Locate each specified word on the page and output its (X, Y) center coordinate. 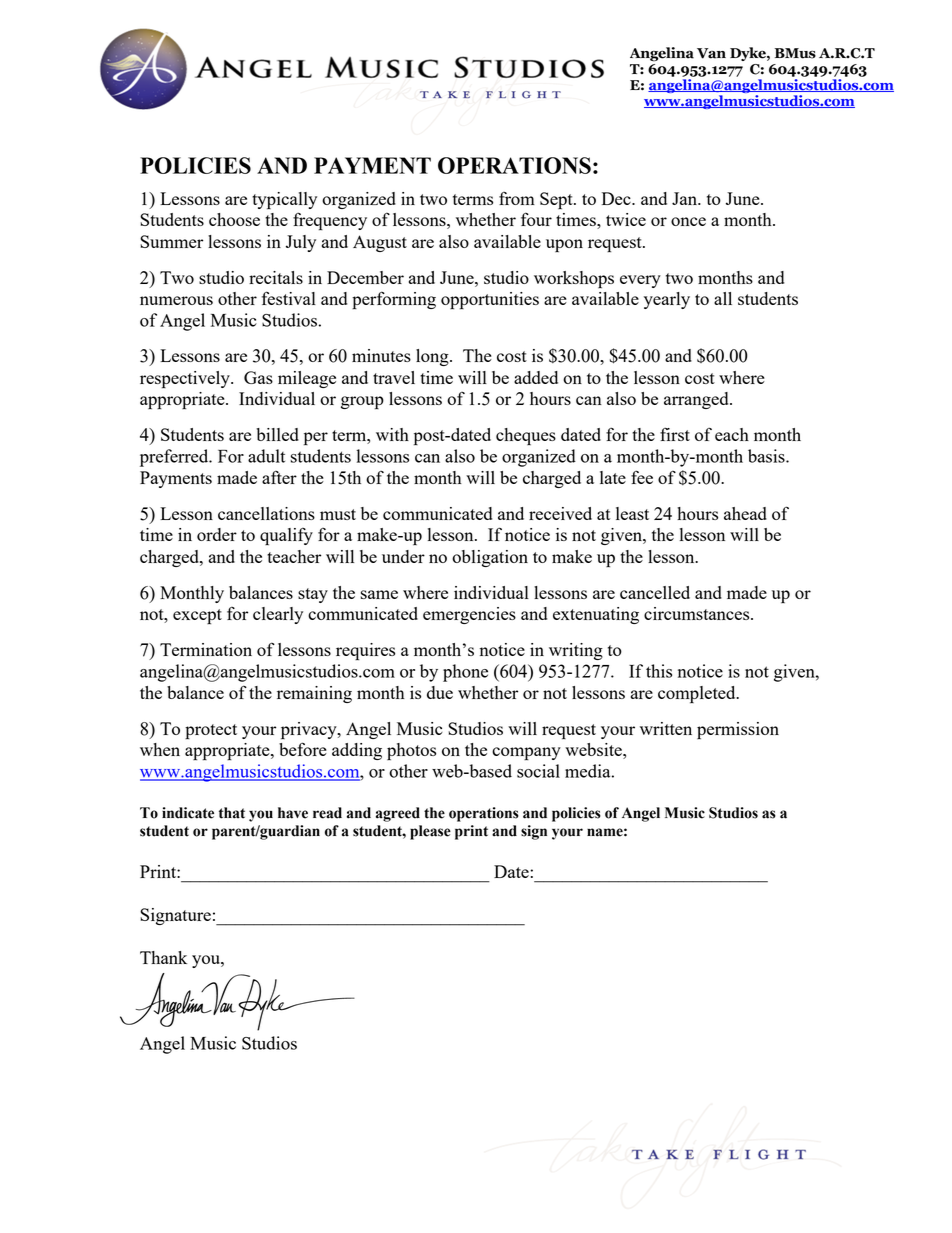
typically (284, 201)
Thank (163, 957)
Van (711, 53)
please (430, 832)
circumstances (698, 613)
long (433, 357)
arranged (697, 400)
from (517, 198)
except (197, 617)
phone (465, 673)
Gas (258, 377)
